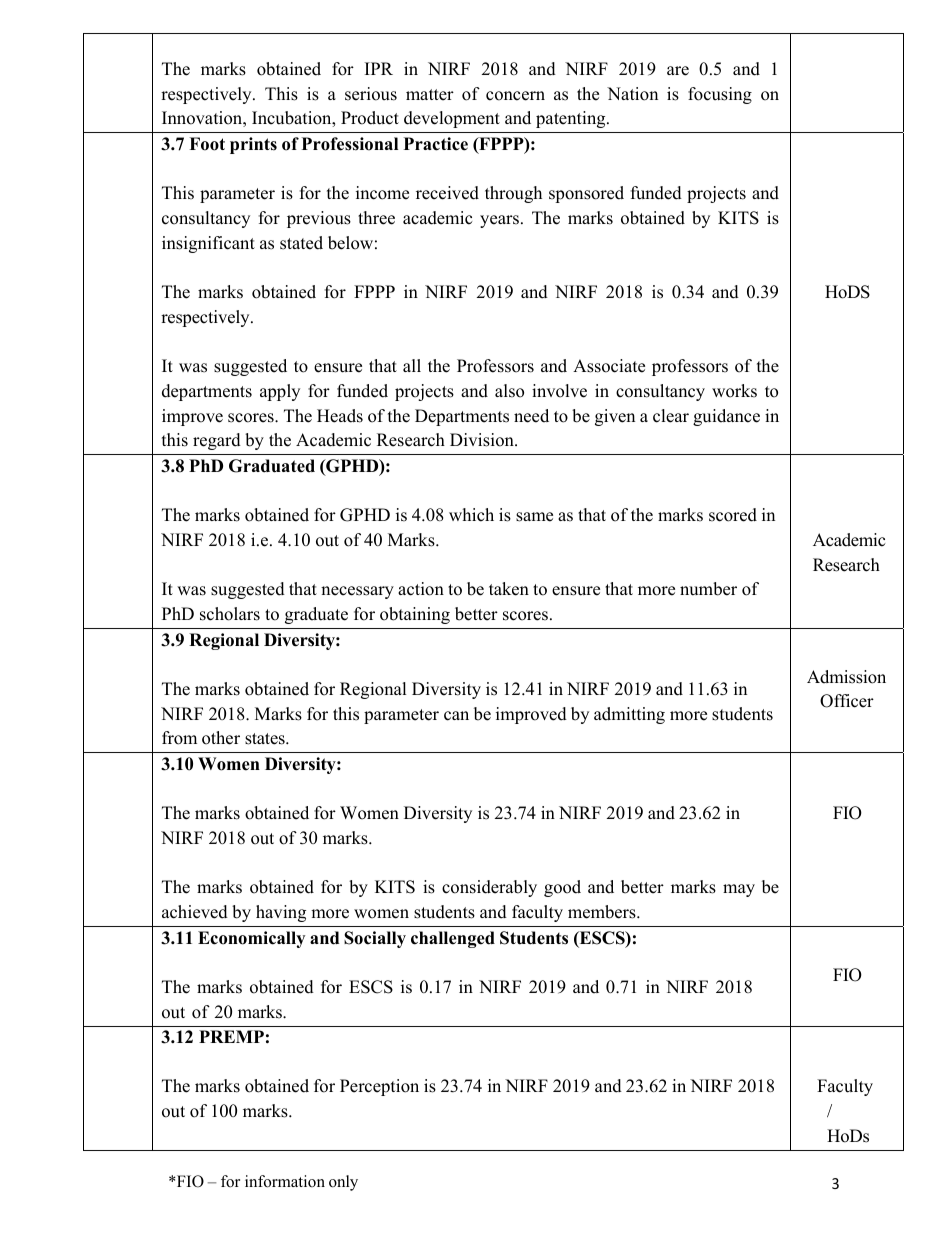 The image size is (952, 1233). I want to click on considerably, so click(489, 888).
